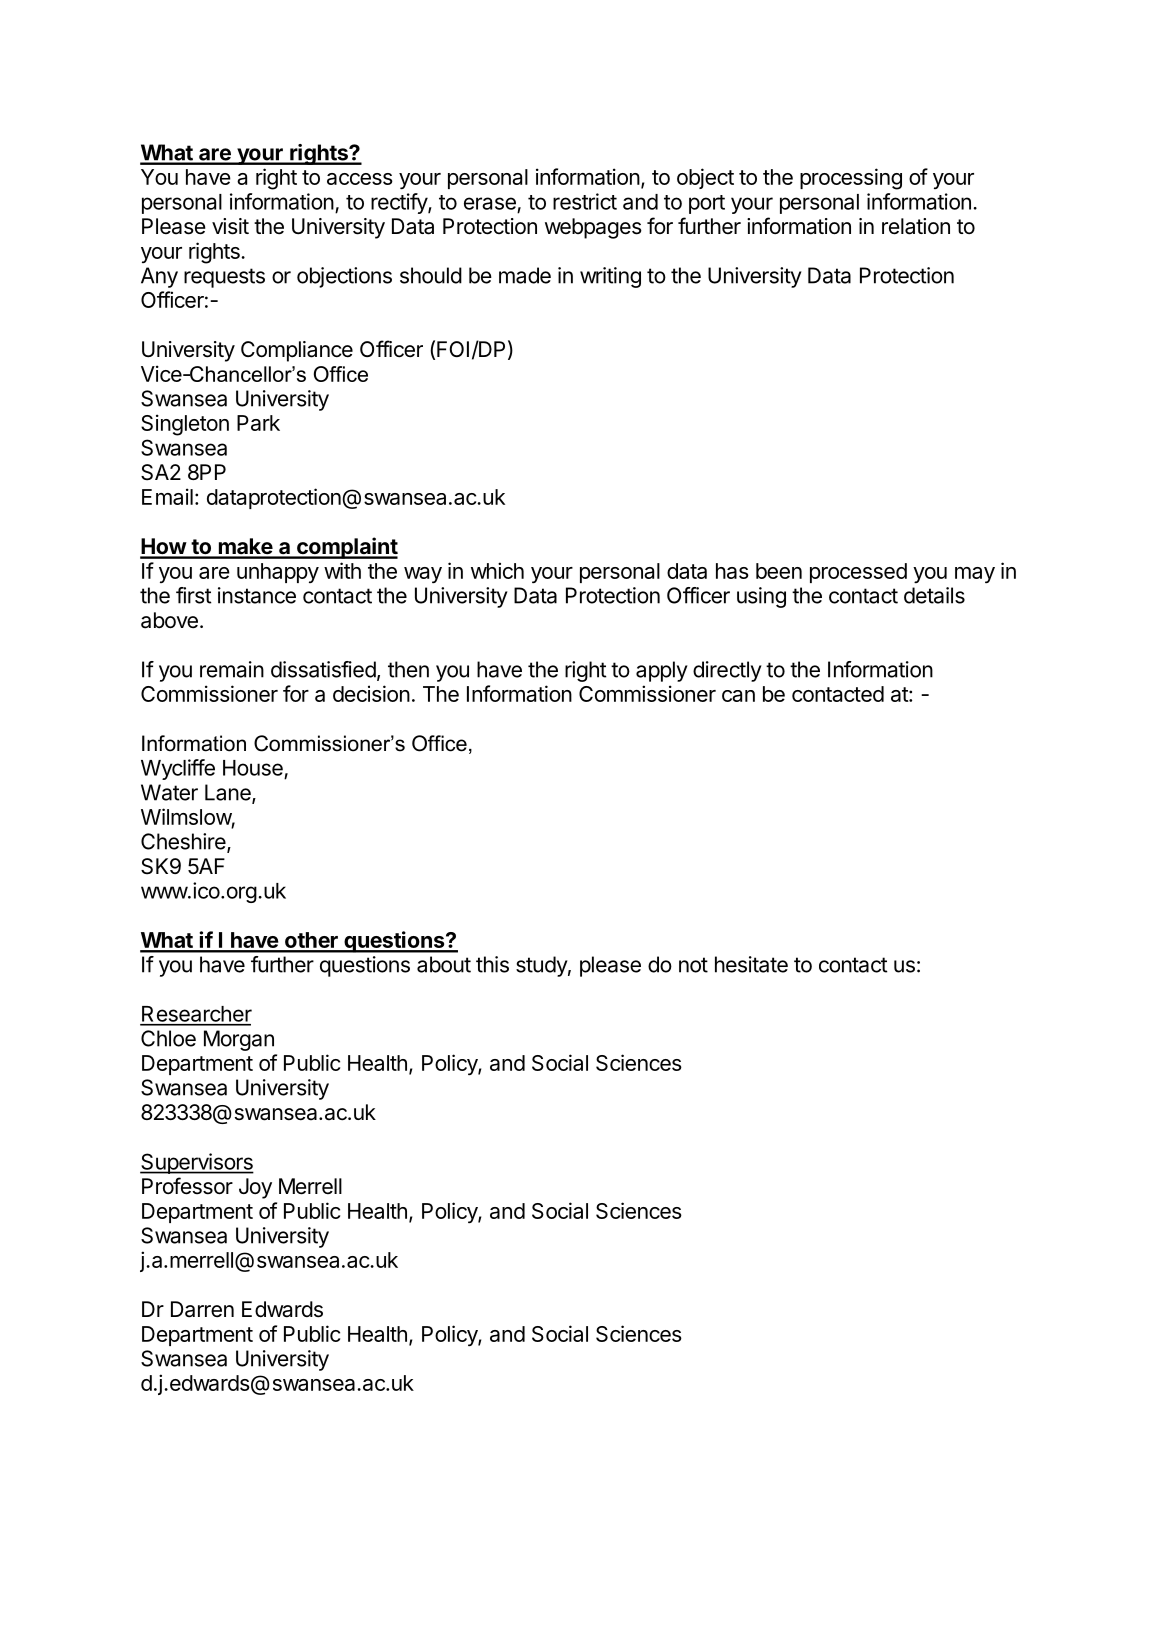 Image resolution: width=1159 pixels, height=1638 pixels. I want to click on which, so click(497, 570).
